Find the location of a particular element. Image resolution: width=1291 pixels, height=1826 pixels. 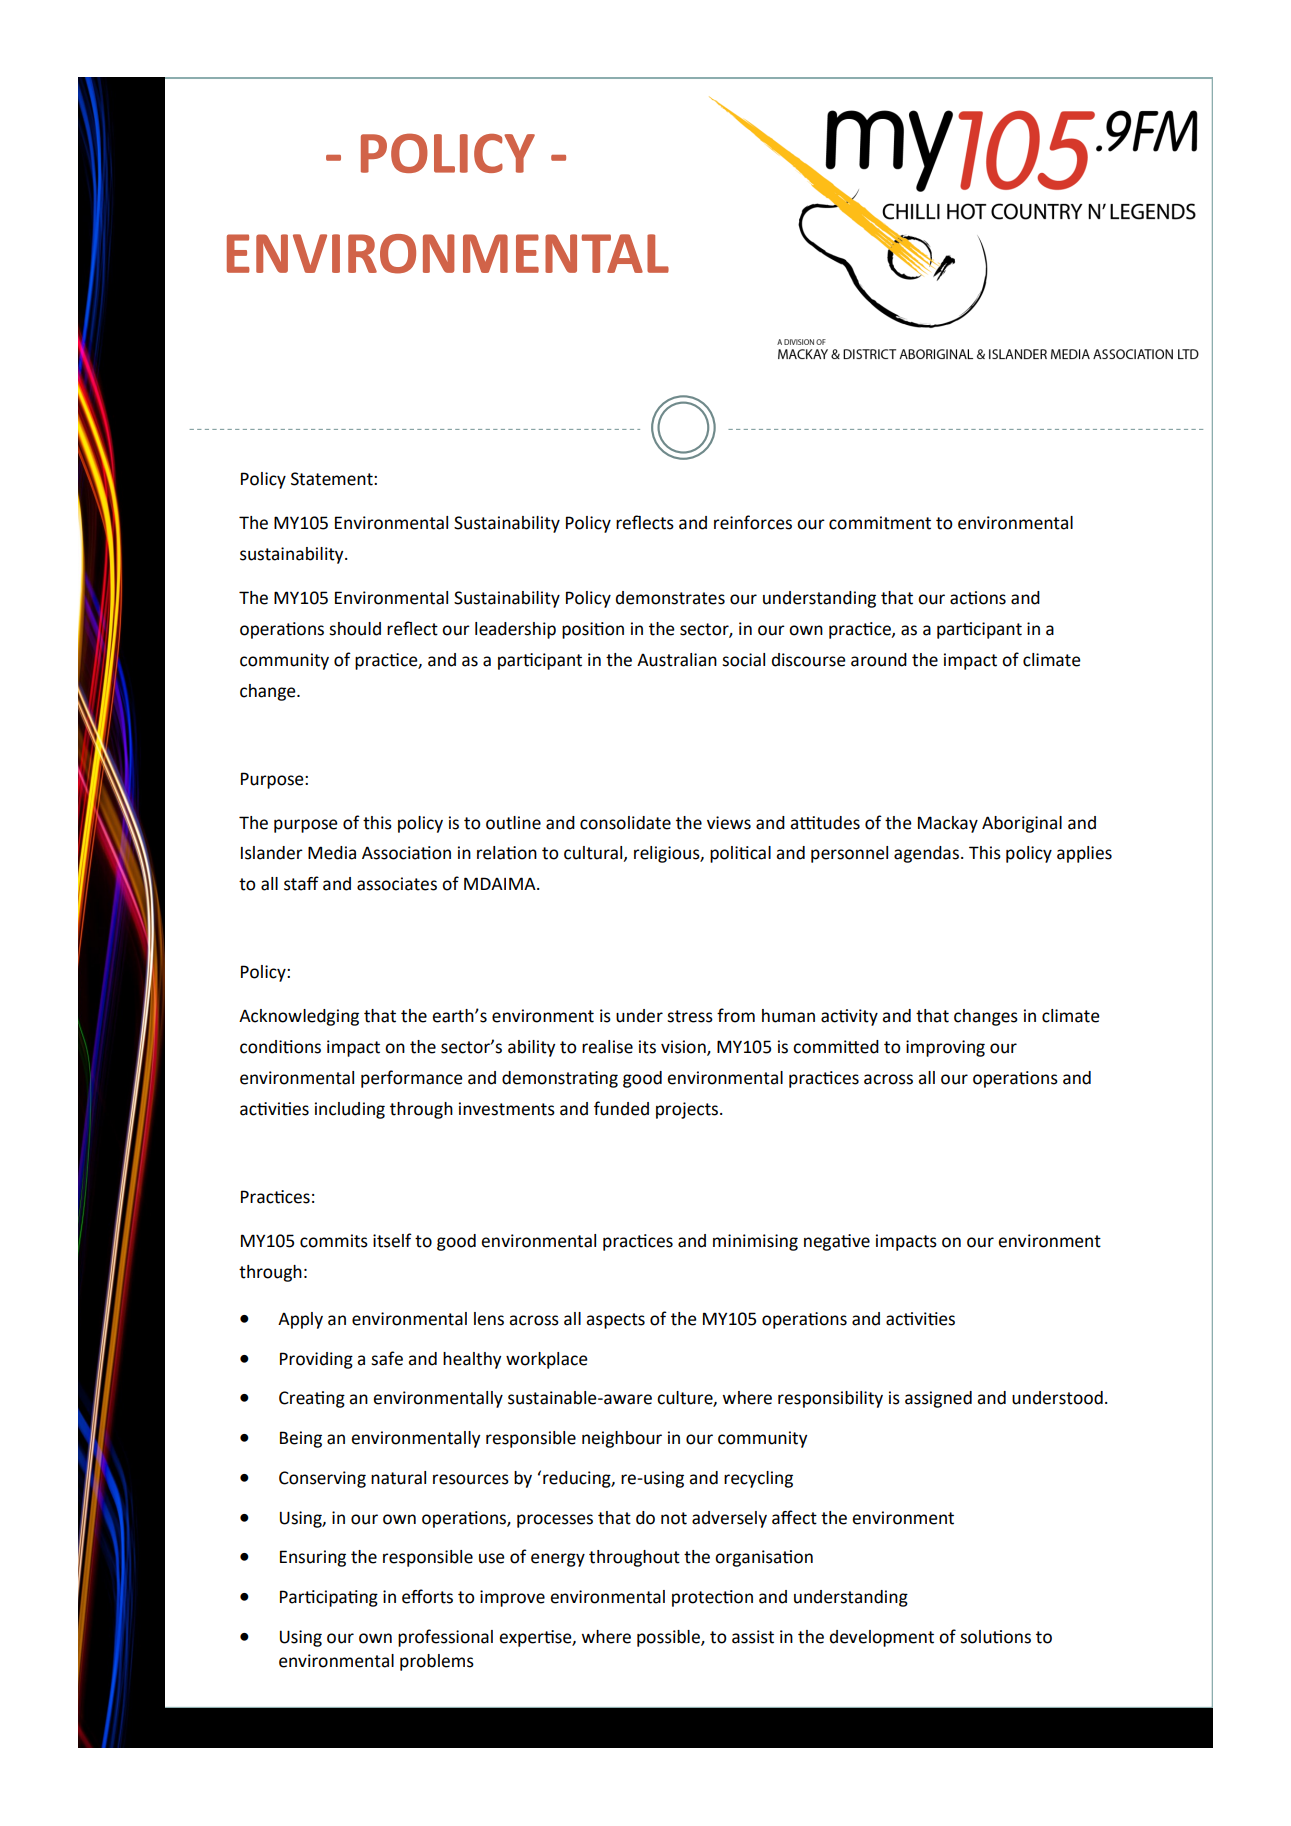

projects is located at coordinates (688, 1110).
